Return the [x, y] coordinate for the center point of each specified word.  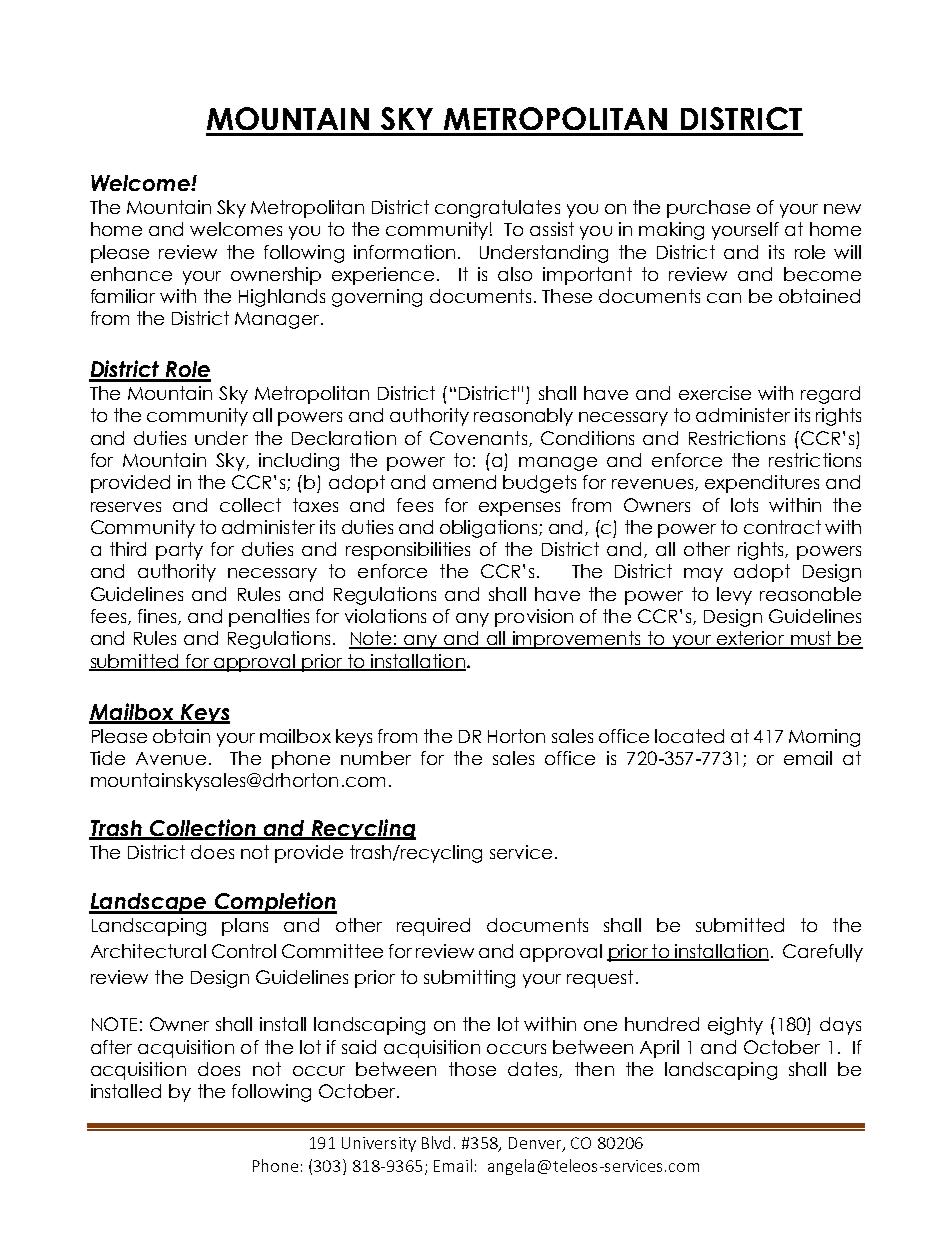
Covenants [478, 438]
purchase [708, 209]
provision [534, 618]
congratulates [497, 209]
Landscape [149, 903]
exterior [750, 639]
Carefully [823, 953]
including [299, 462]
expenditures [762, 484]
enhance [131, 274]
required [433, 927]
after [111, 1047]
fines [158, 617]
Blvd [436, 1142]
